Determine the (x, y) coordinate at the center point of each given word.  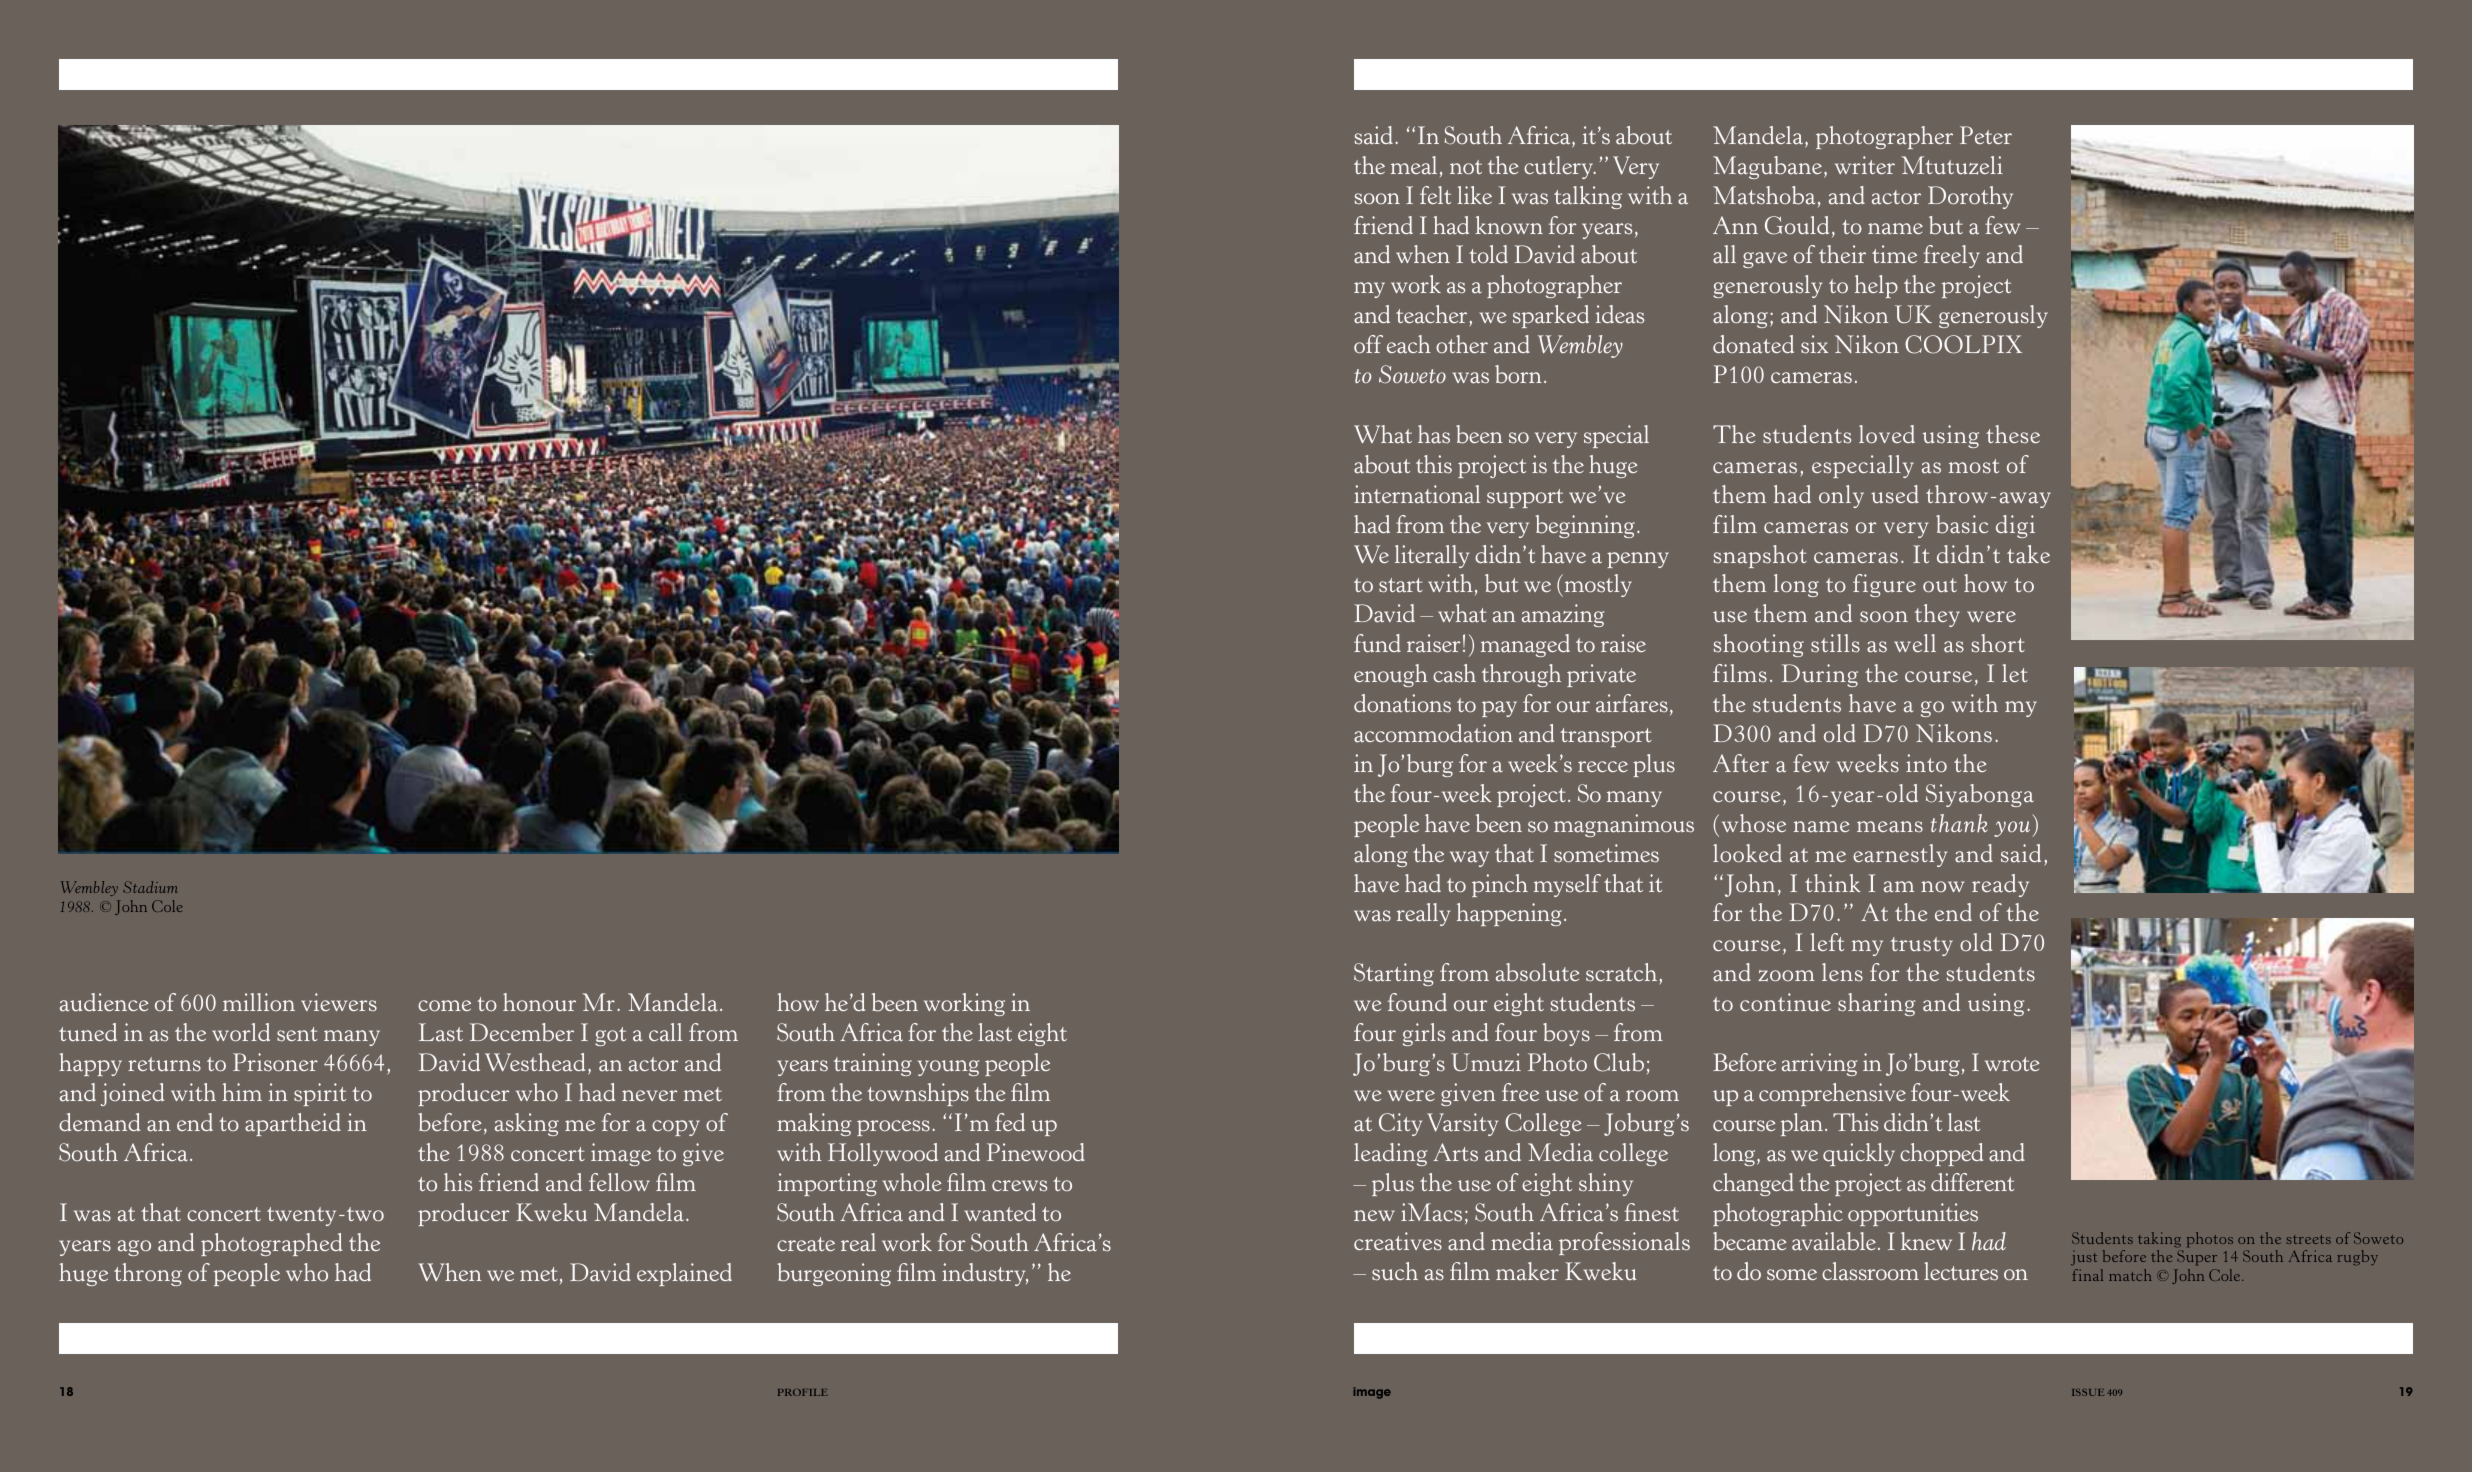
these (2013, 434)
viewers (339, 1002)
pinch (1500, 885)
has (1434, 434)
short (1998, 643)
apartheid (293, 1124)
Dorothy (1970, 197)
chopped (1941, 1154)
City (1400, 1124)
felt (1435, 195)
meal (1414, 165)
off (1368, 344)
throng (148, 1274)
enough (1391, 675)
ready (2000, 885)
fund (1377, 643)
